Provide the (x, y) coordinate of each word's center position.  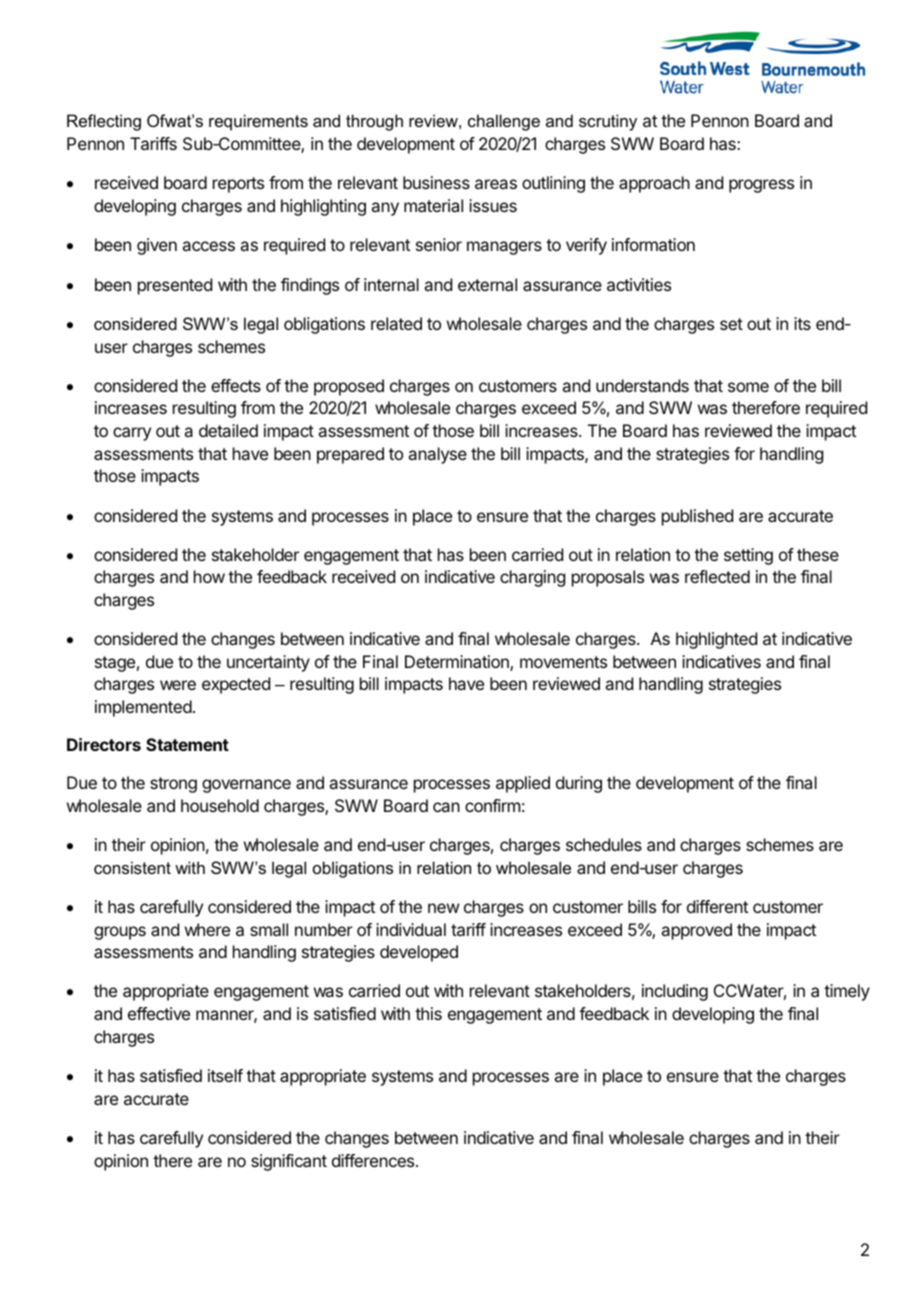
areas (496, 184)
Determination (458, 663)
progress (761, 186)
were (178, 685)
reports (238, 185)
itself (225, 1075)
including (675, 992)
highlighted (716, 640)
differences (373, 1160)
